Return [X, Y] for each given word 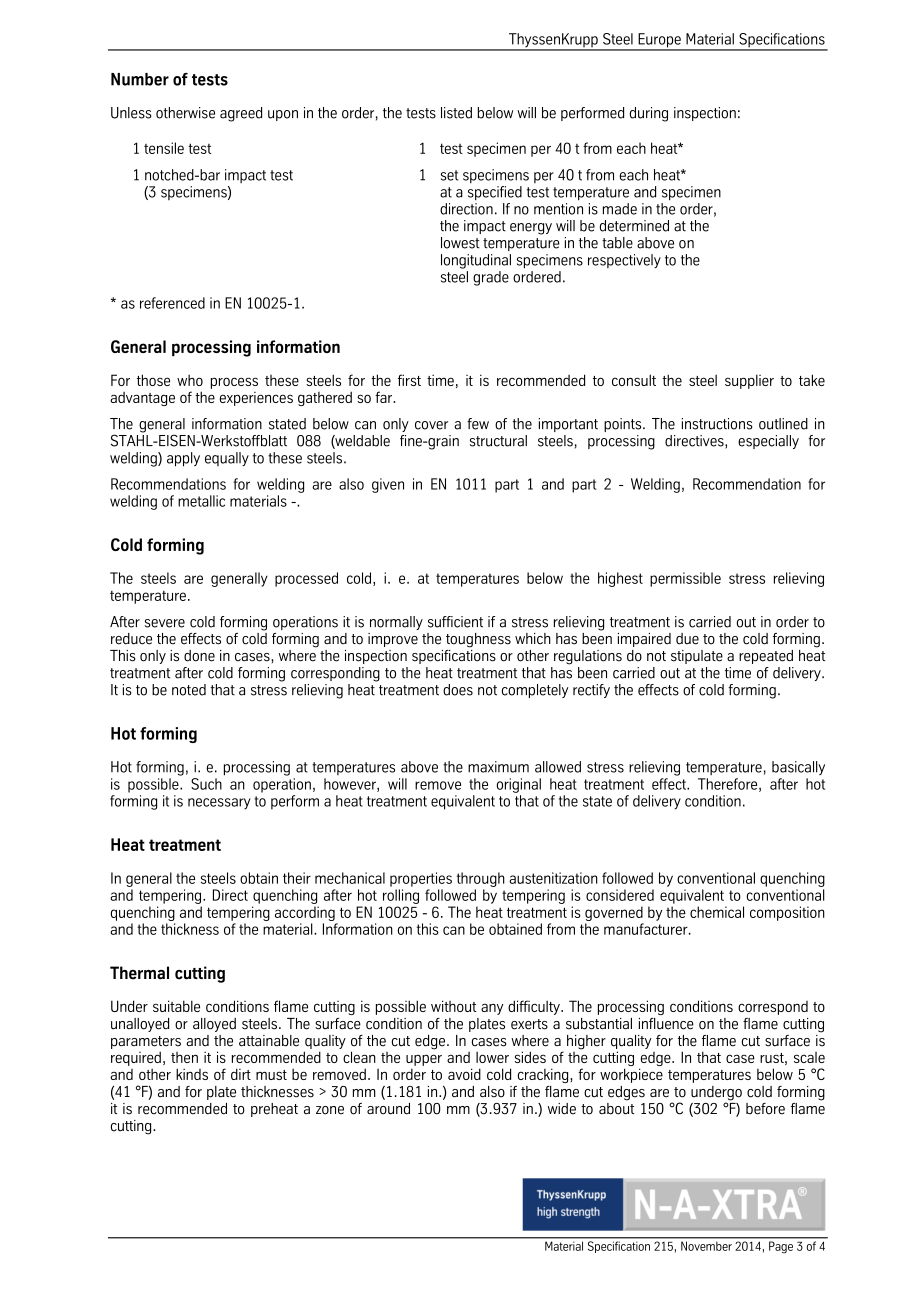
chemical [717, 912]
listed [456, 113]
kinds [192, 1074]
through [481, 879]
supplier [749, 381]
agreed [241, 114]
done [199, 656]
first [409, 380]
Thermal [139, 973]
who [190, 380]
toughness [478, 640]
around [388, 1109]
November [706, 1246]
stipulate [697, 657]
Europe [659, 41]
